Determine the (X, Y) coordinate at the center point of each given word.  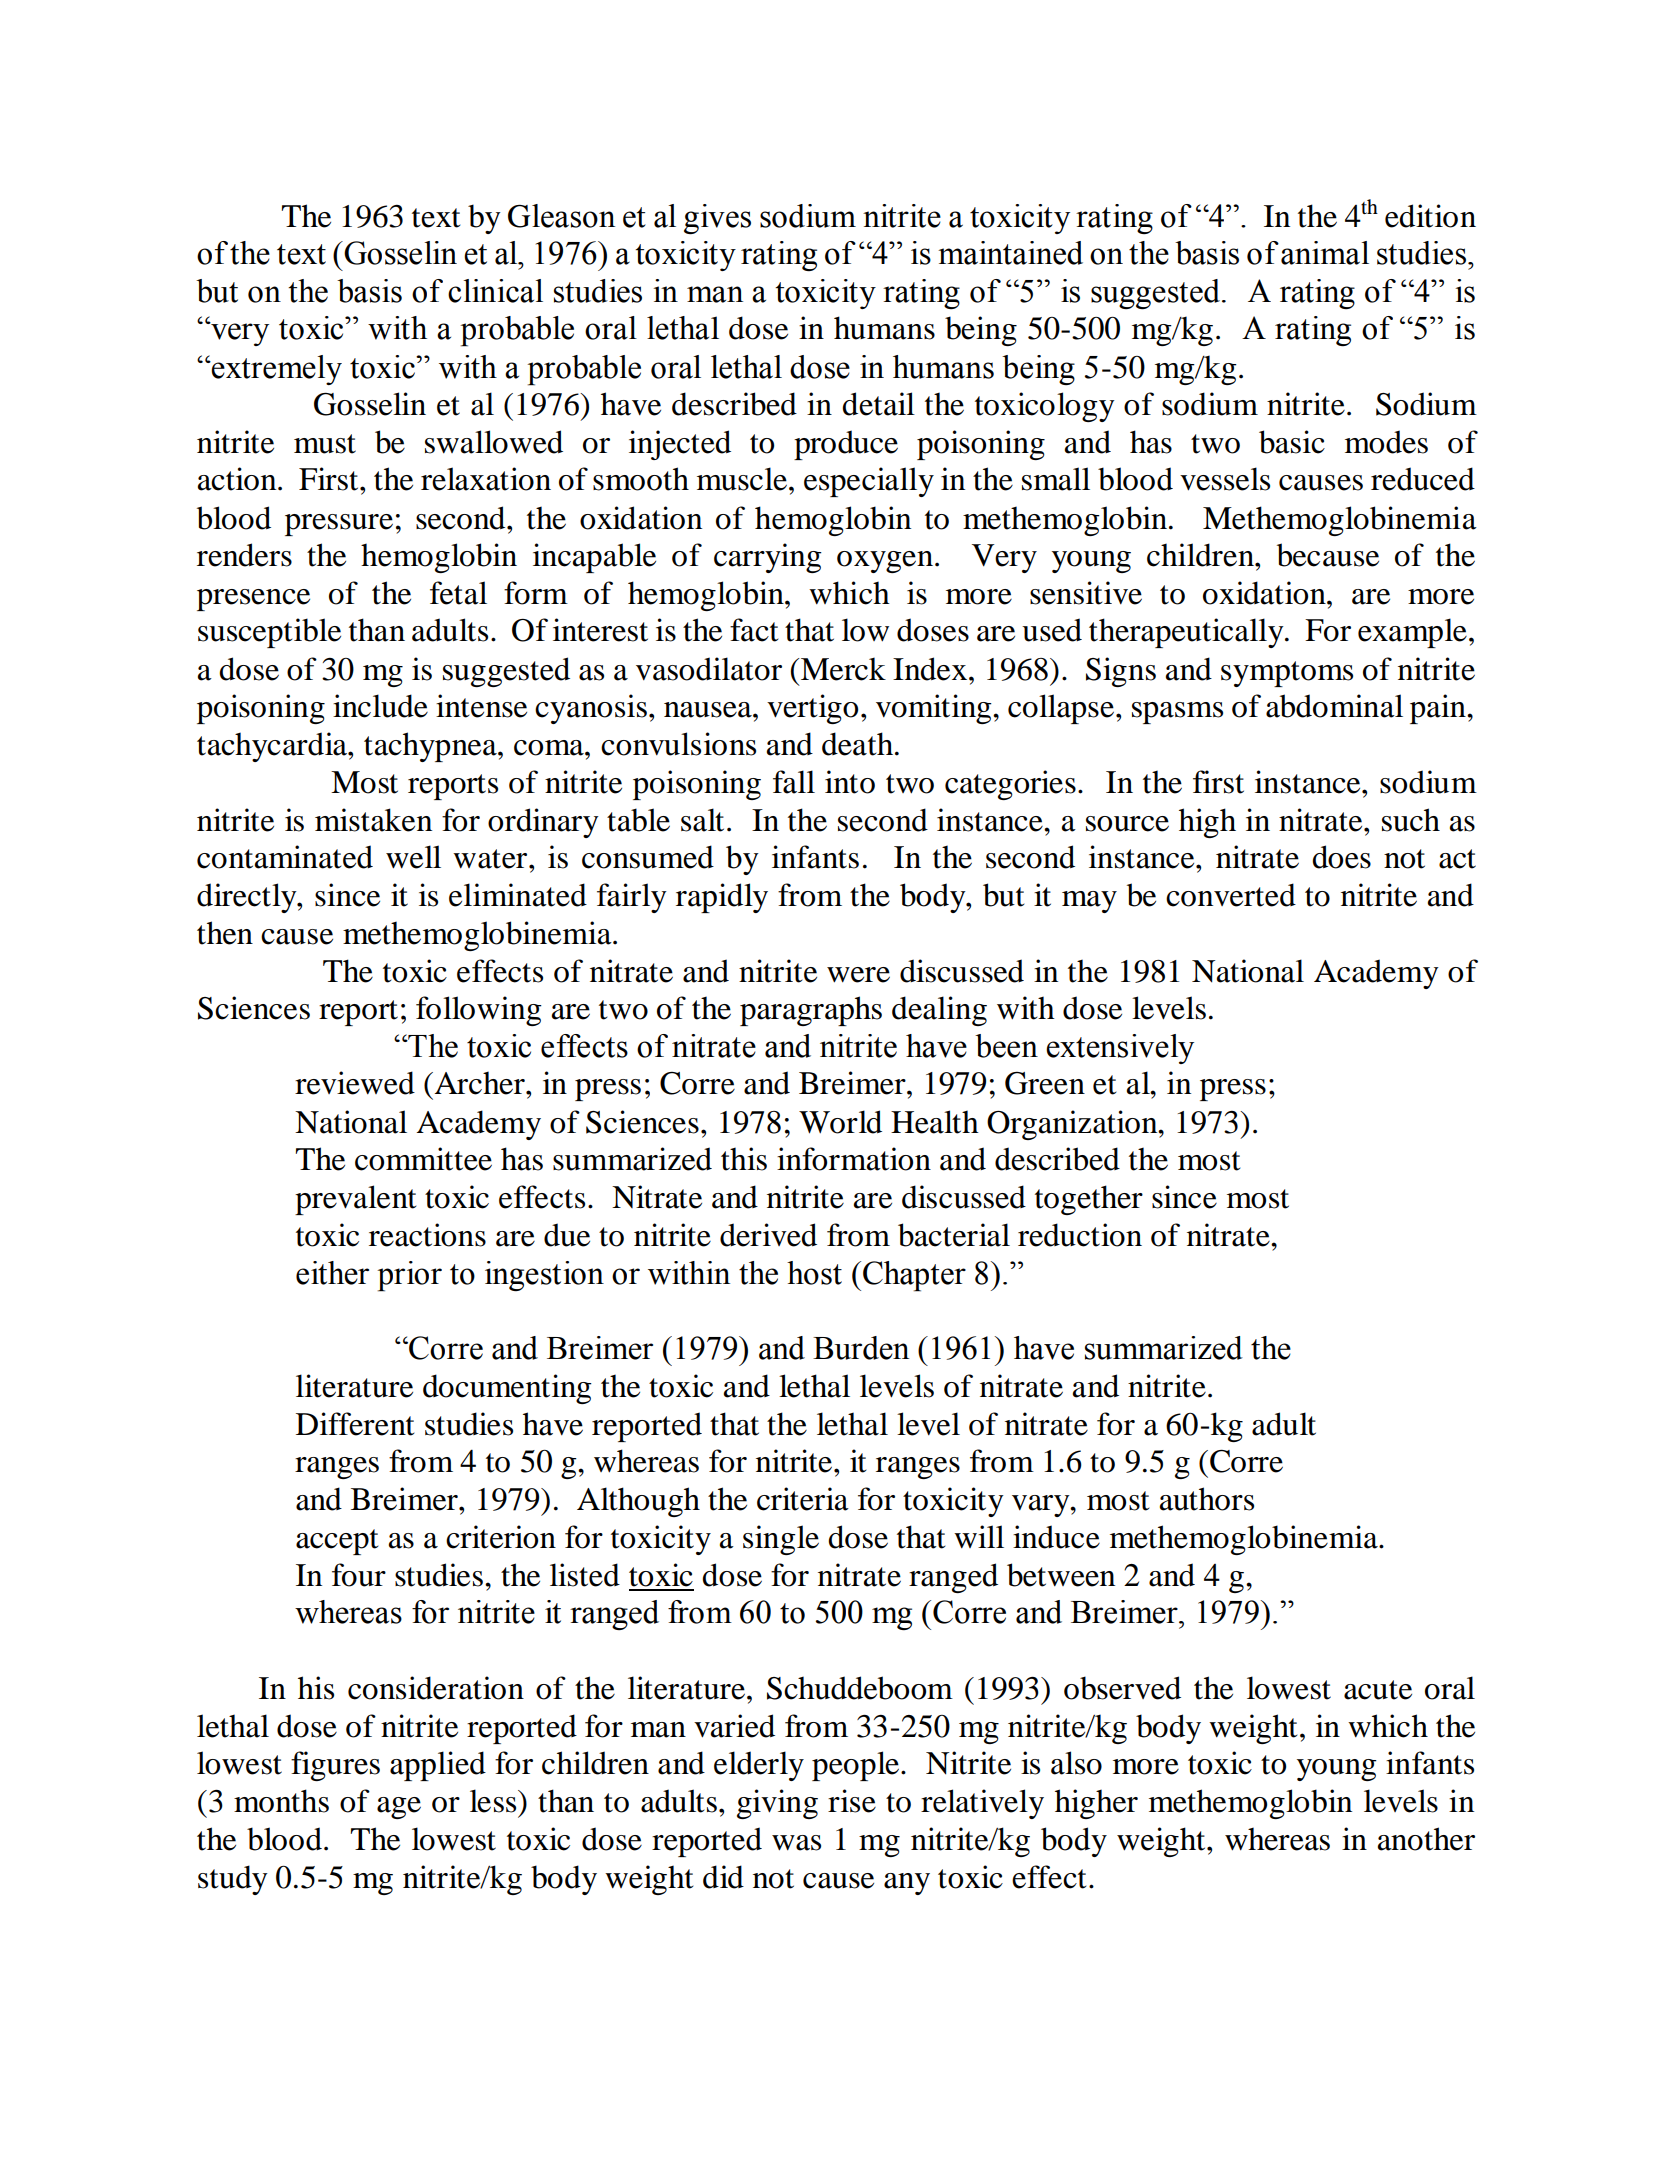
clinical (495, 291)
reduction (1080, 1235)
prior (409, 1276)
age (399, 1808)
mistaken (373, 820)
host (814, 1273)
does (1341, 857)
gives (717, 219)
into (850, 782)
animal (1325, 253)
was (796, 1843)
